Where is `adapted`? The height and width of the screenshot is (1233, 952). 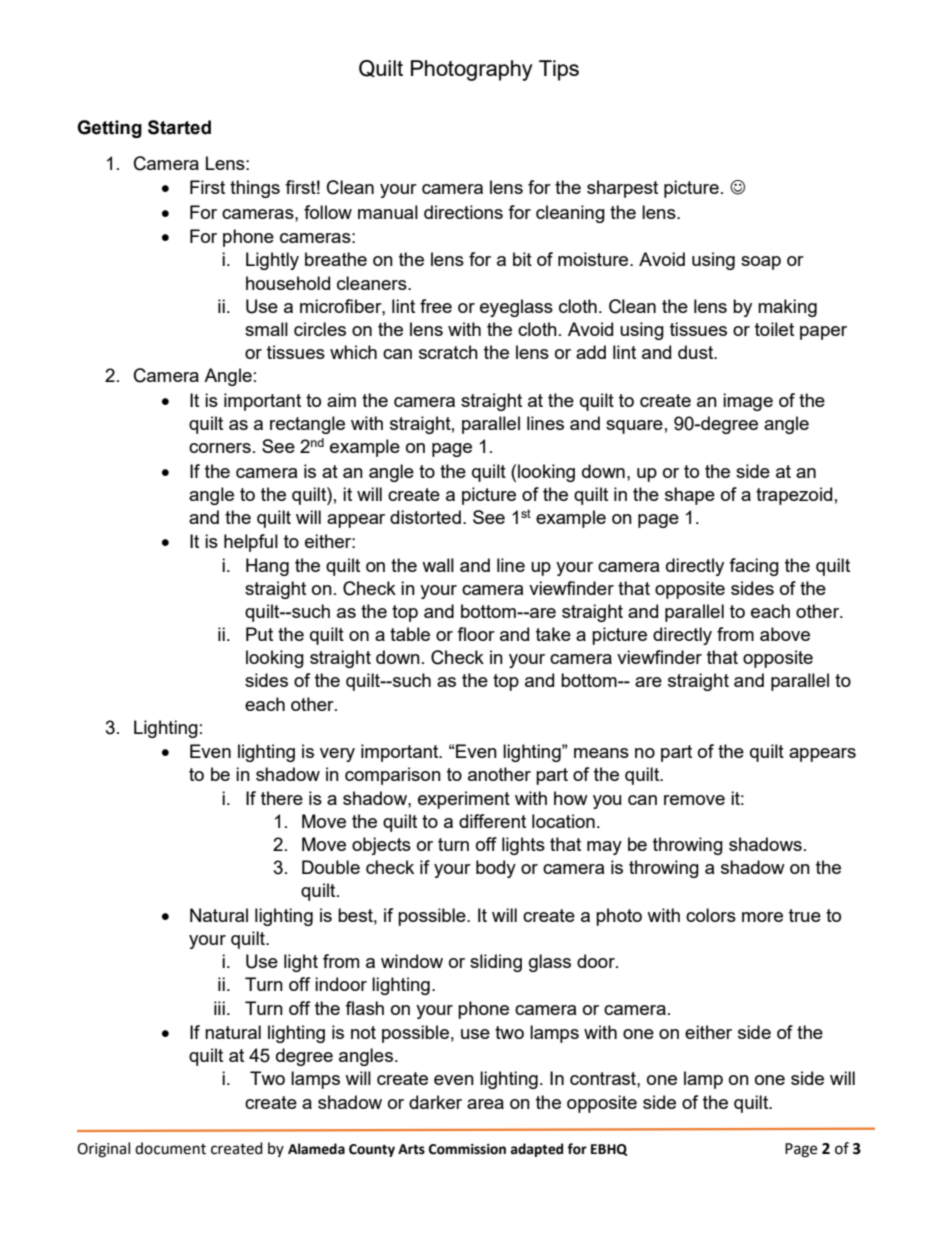
adapted is located at coordinates (536, 1150).
